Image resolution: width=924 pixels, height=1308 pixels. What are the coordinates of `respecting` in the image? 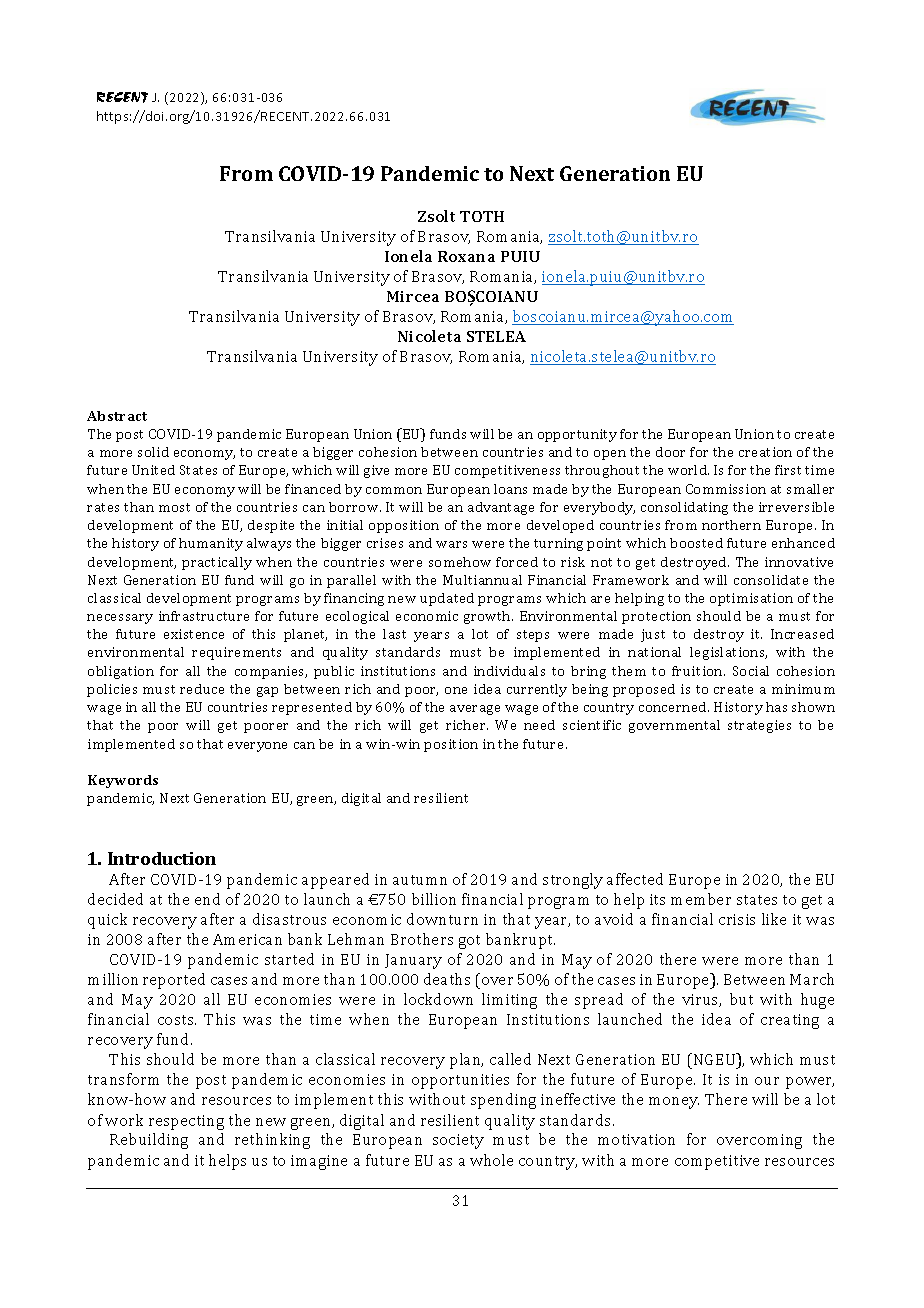 It's located at (186, 1122).
